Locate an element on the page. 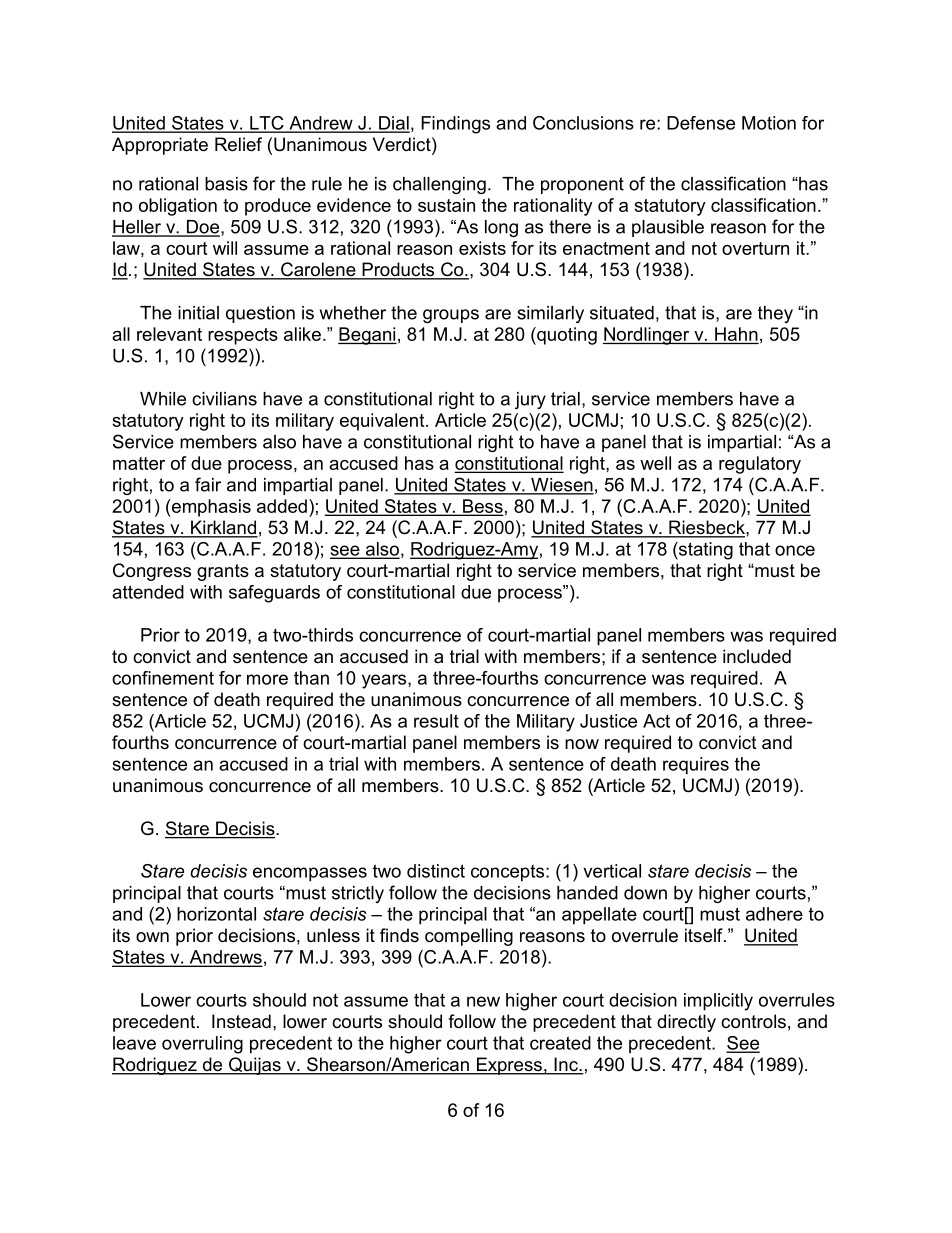  overruling is located at coordinates (202, 1045).
